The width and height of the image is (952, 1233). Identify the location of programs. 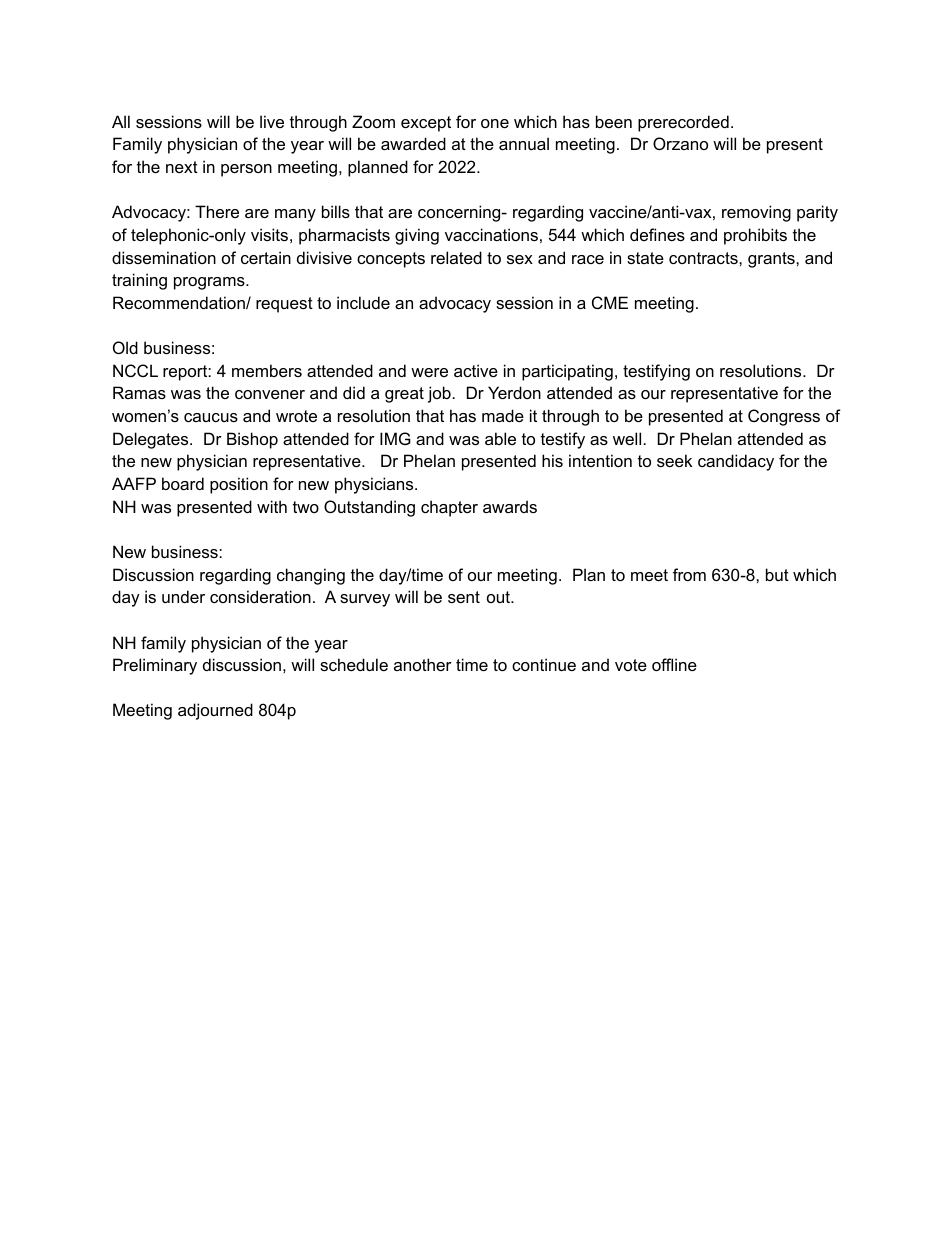
(210, 283).
